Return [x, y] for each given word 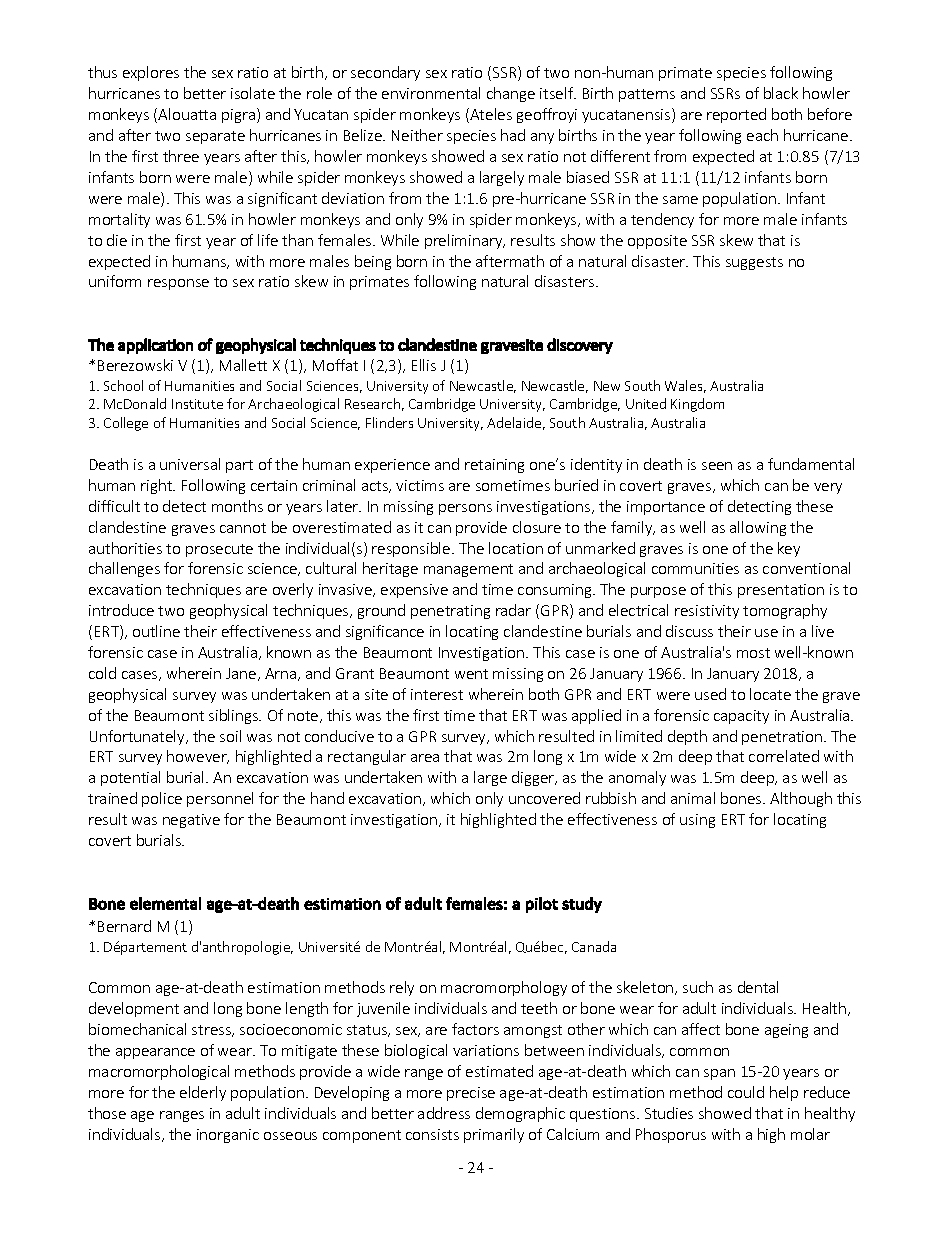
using [697, 821]
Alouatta [187, 114]
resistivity [707, 612]
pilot [542, 905]
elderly [203, 1093]
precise [471, 1094]
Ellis [424, 365]
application [155, 346]
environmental [431, 93]
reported [736, 115]
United [646, 403]
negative [191, 821]
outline [156, 631]
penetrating [450, 612]
